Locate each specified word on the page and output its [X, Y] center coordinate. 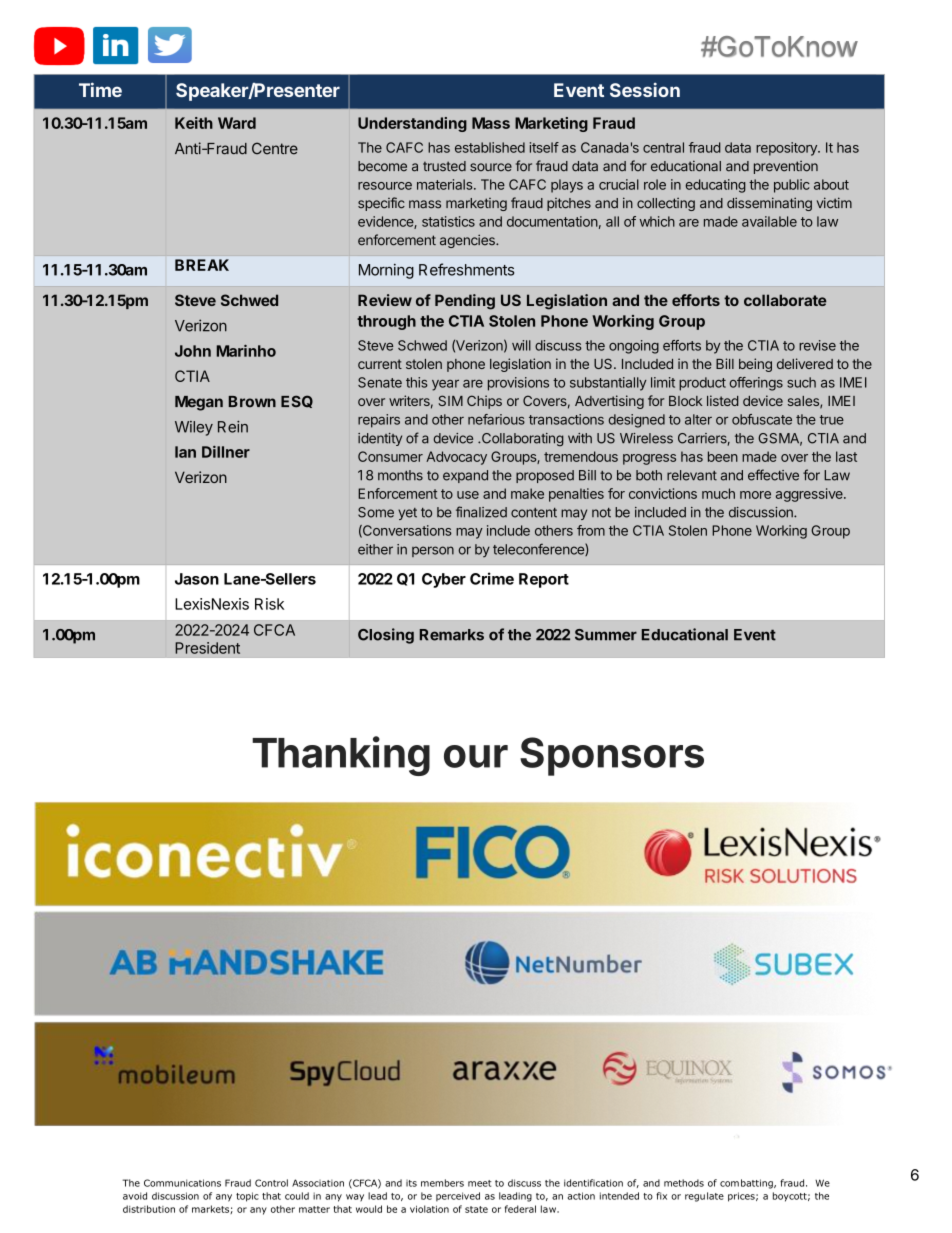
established [490, 147]
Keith [194, 123]
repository [787, 149]
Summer [606, 635]
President [207, 648]
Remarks [452, 635]
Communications [182, 1183]
